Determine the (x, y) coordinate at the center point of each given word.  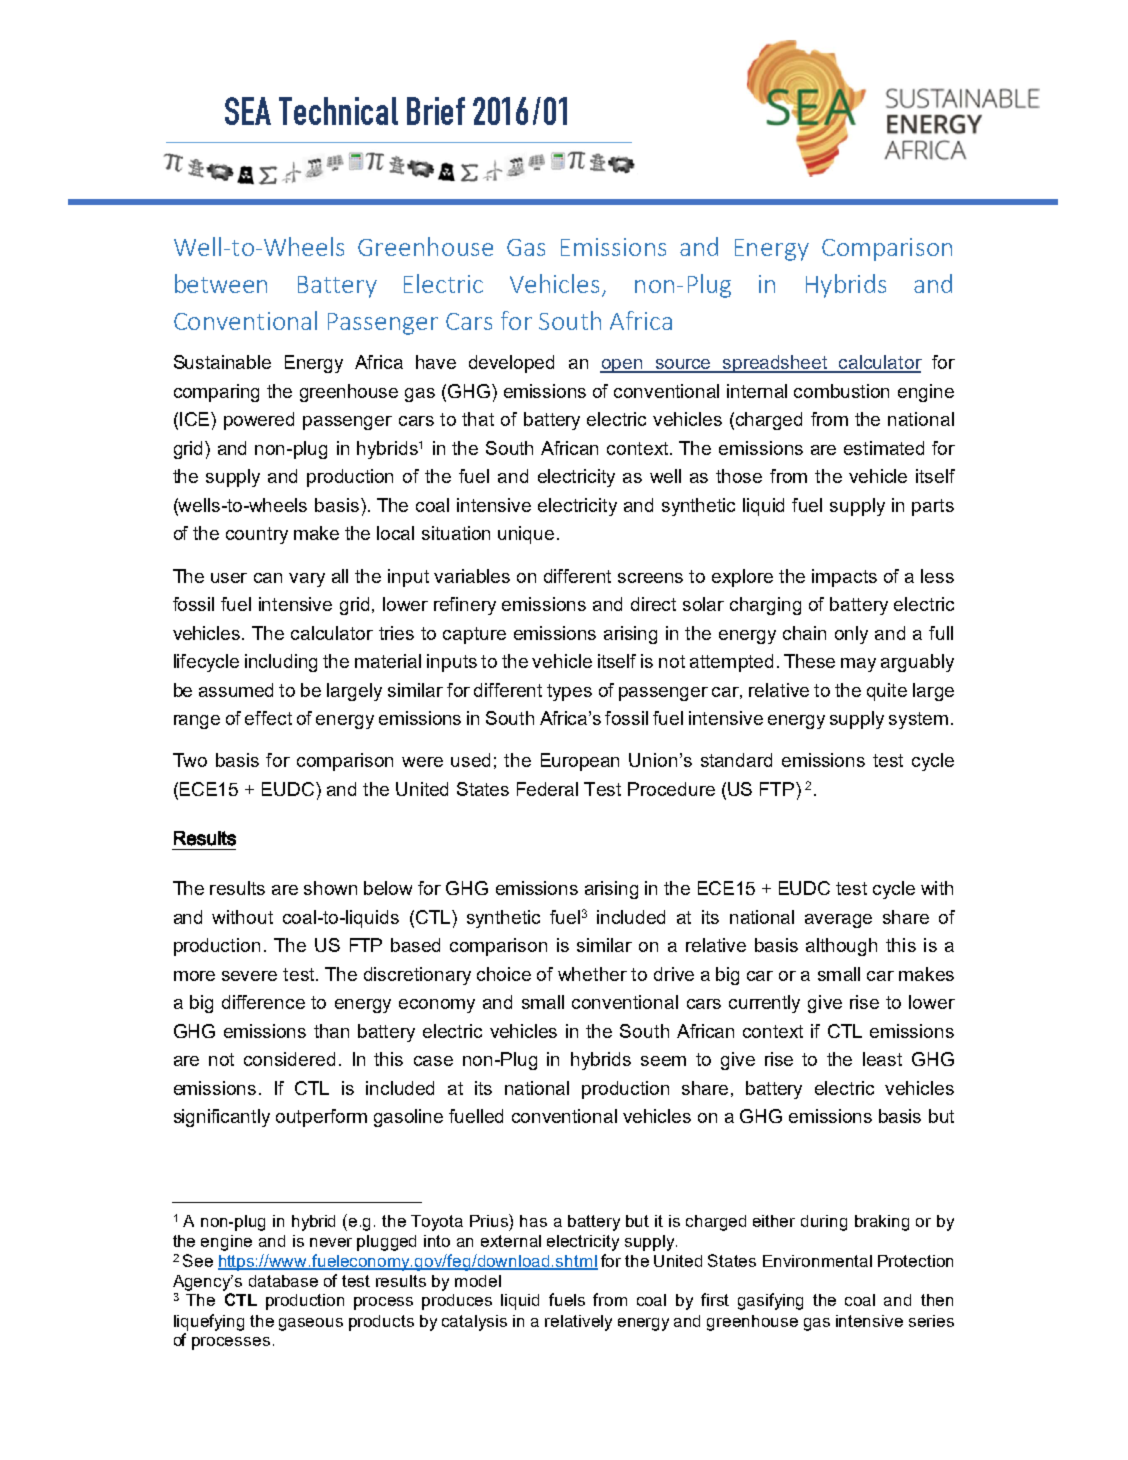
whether (592, 974)
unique (526, 535)
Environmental (817, 1261)
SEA (248, 111)
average (838, 921)
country (257, 535)
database (283, 1281)
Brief (436, 111)
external (511, 1241)
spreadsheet (775, 364)
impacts (844, 578)
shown (330, 888)
